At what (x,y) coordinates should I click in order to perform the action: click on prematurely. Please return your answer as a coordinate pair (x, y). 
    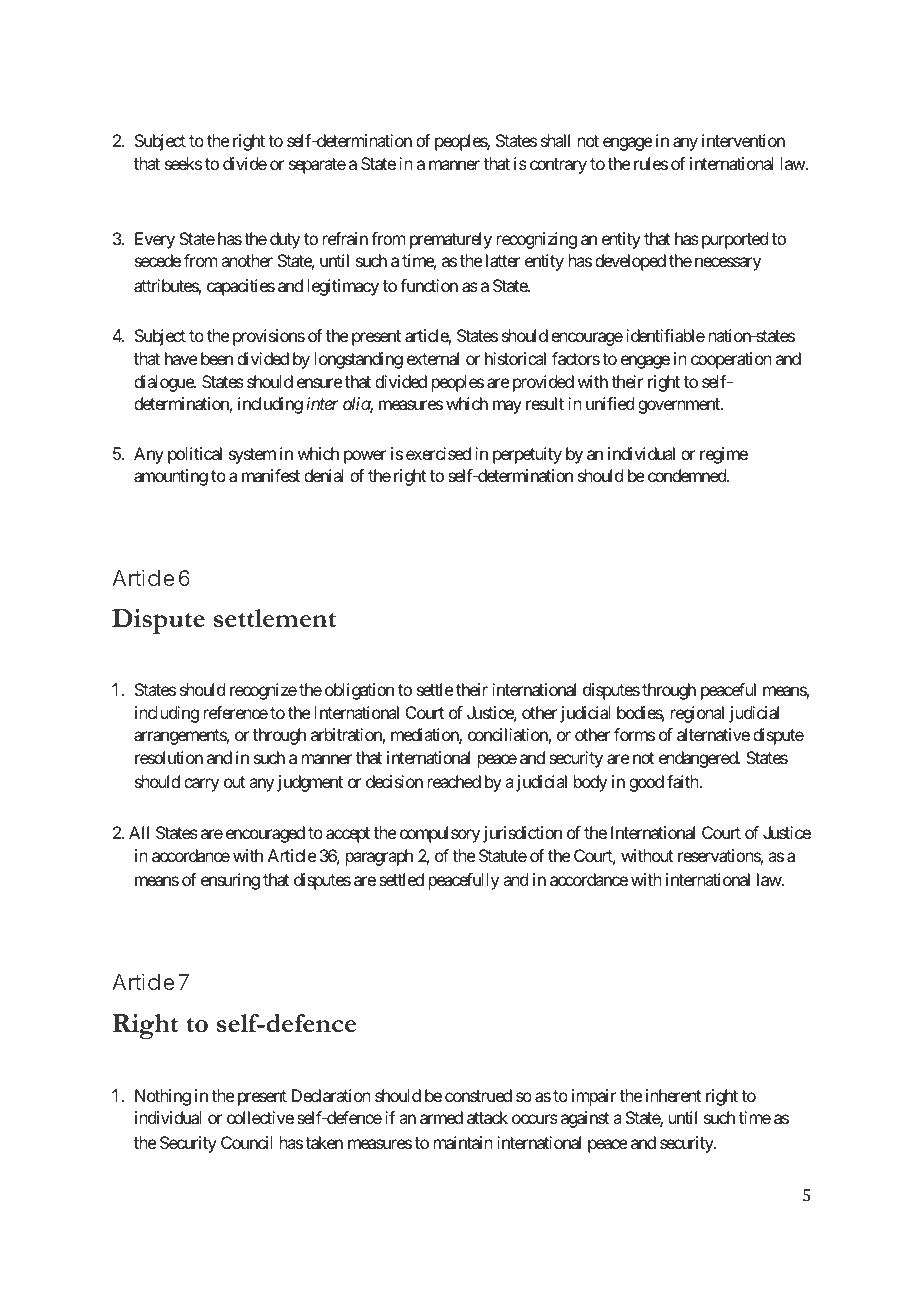
    Looking at the image, I should click on (451, 240).
